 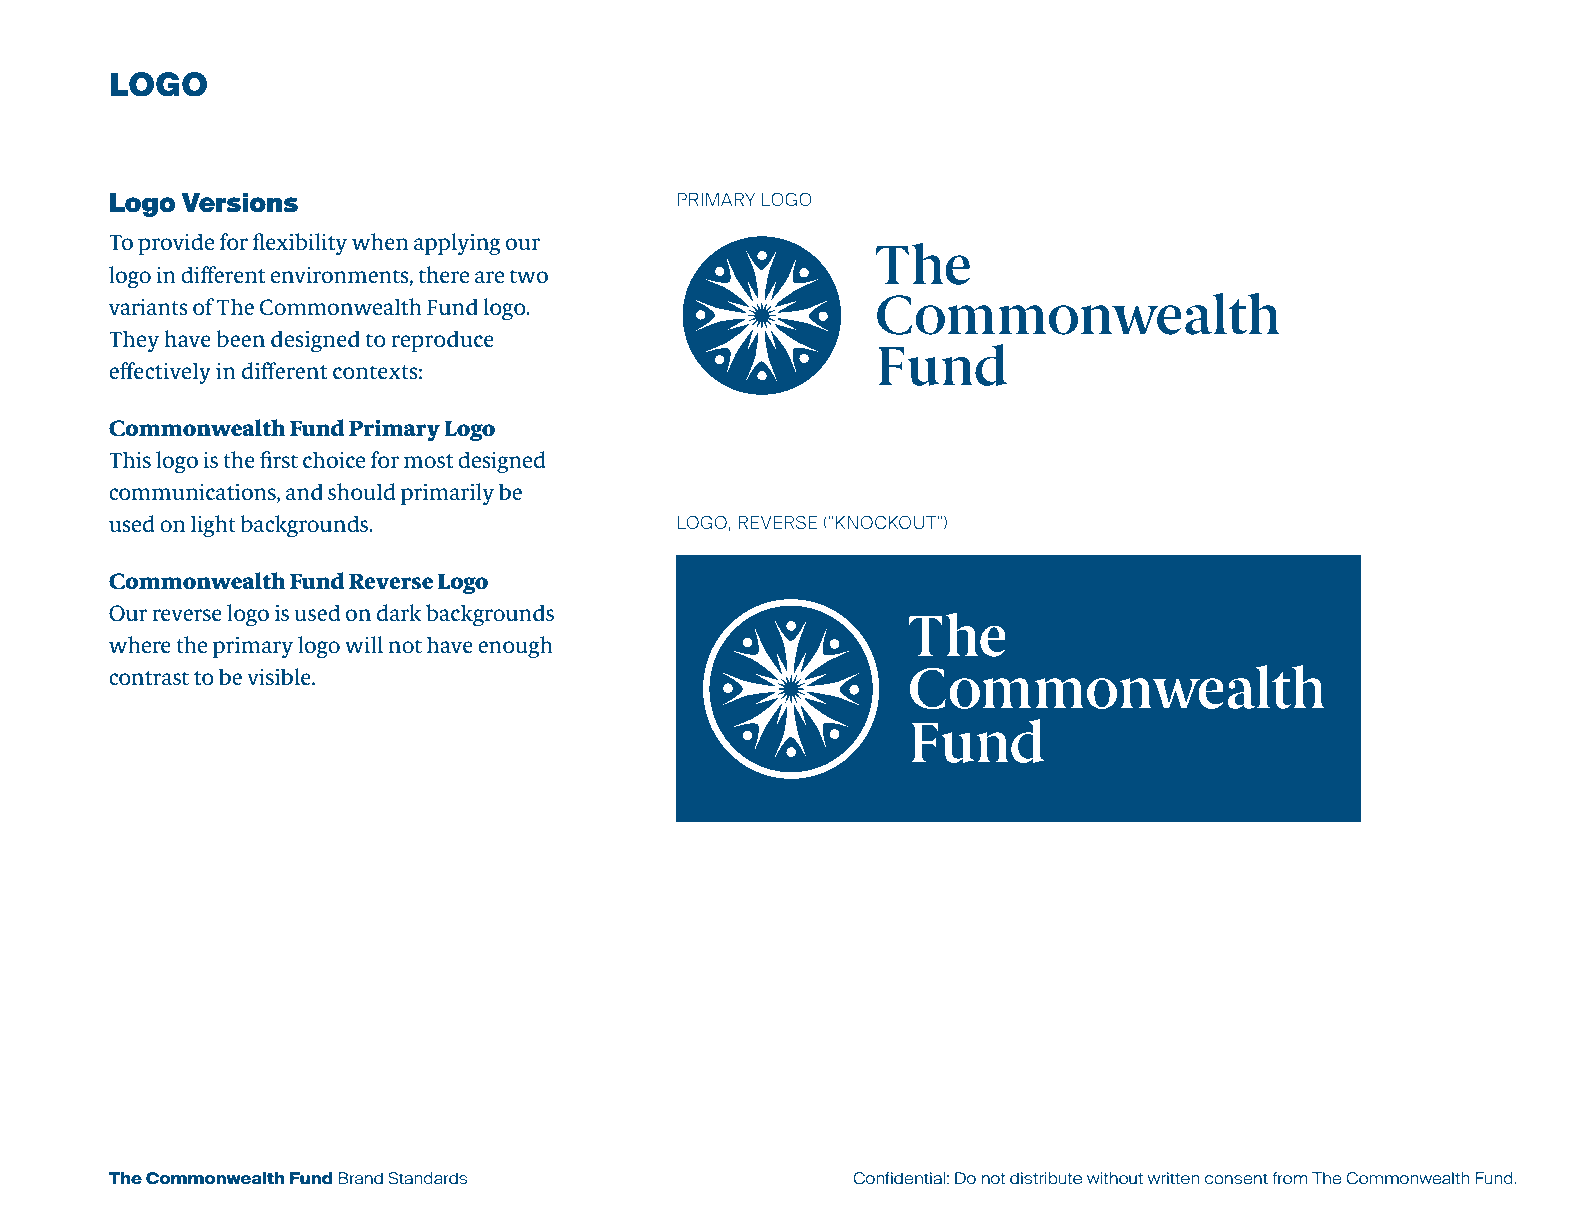 What do you see at coordinates (515, 647) in the screenshot?
I see `enough` at bounding box center [515, 647].
